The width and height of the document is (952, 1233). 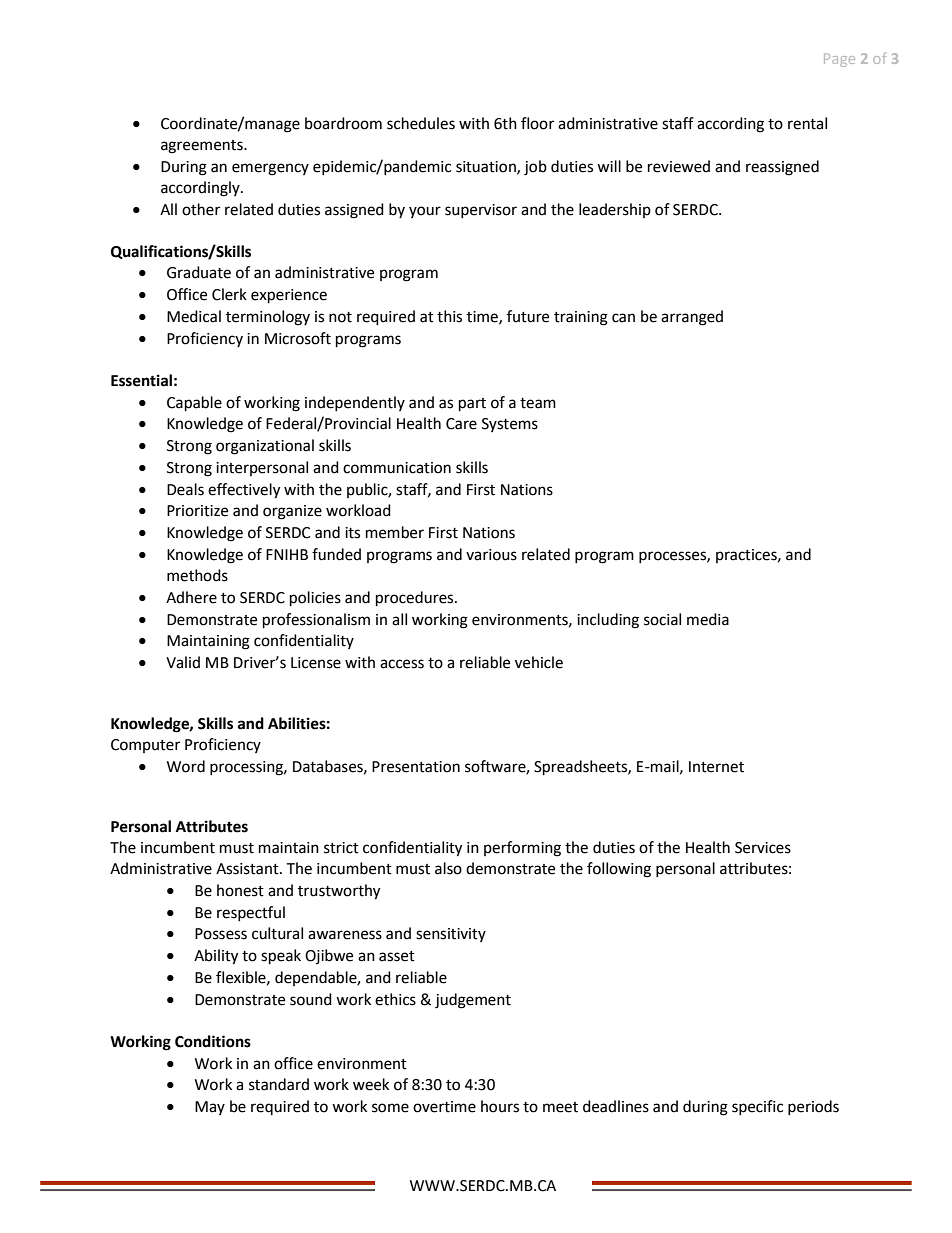 What do you see at coordinates (210, 1108) in the document?
I see `May` at bounding box center [210, 1108].
